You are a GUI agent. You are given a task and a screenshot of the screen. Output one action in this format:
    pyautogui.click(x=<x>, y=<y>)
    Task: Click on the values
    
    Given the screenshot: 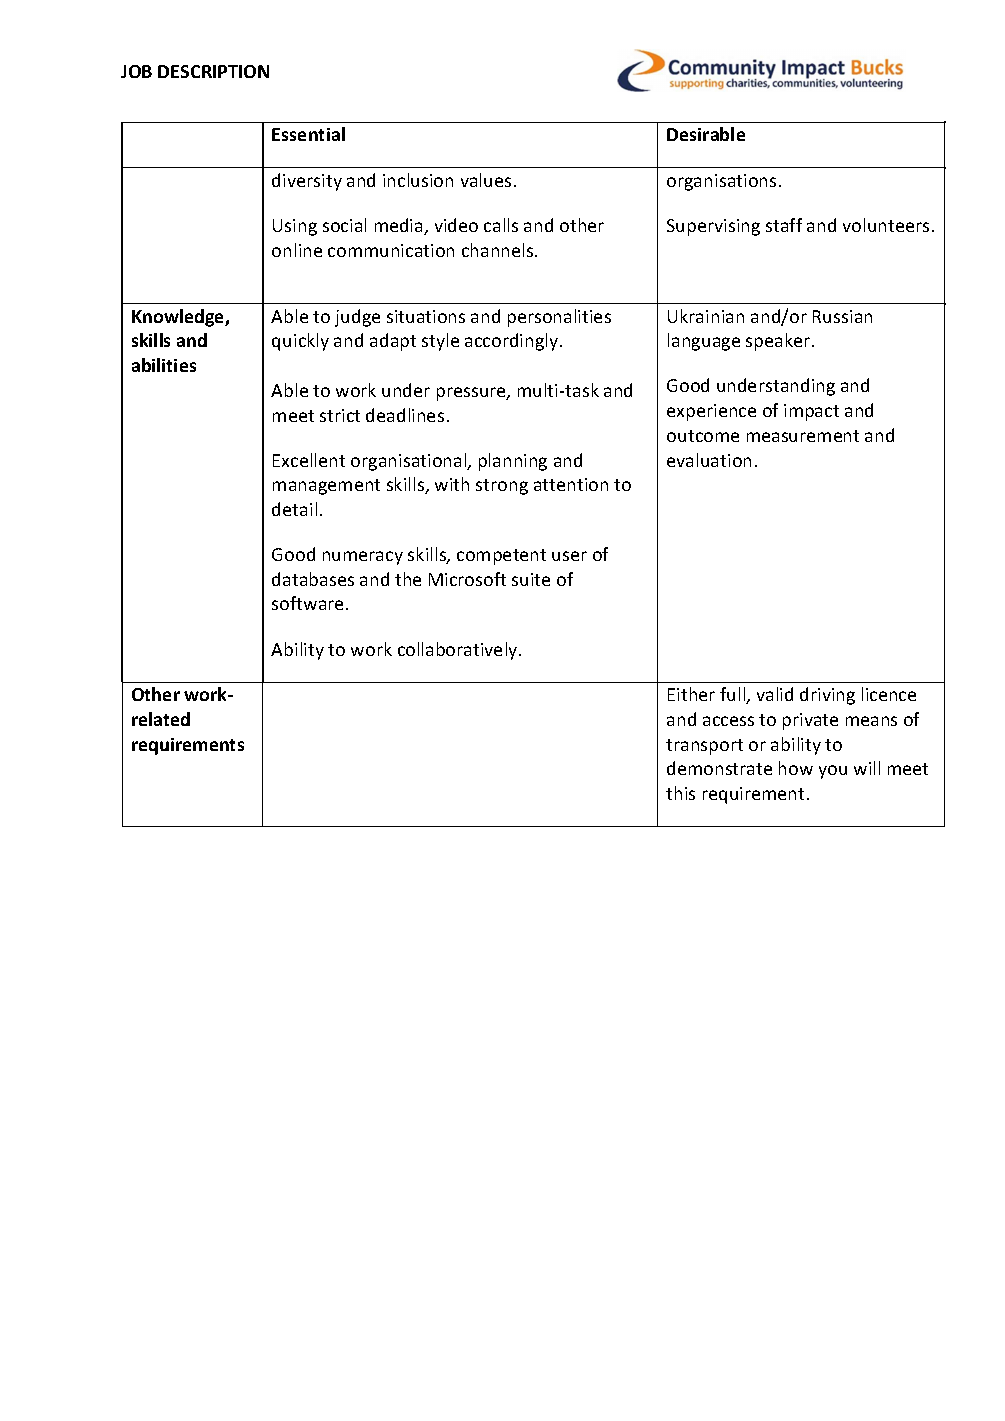 What is the action you would take?
    pyautogui.click(x=486, y=180)
